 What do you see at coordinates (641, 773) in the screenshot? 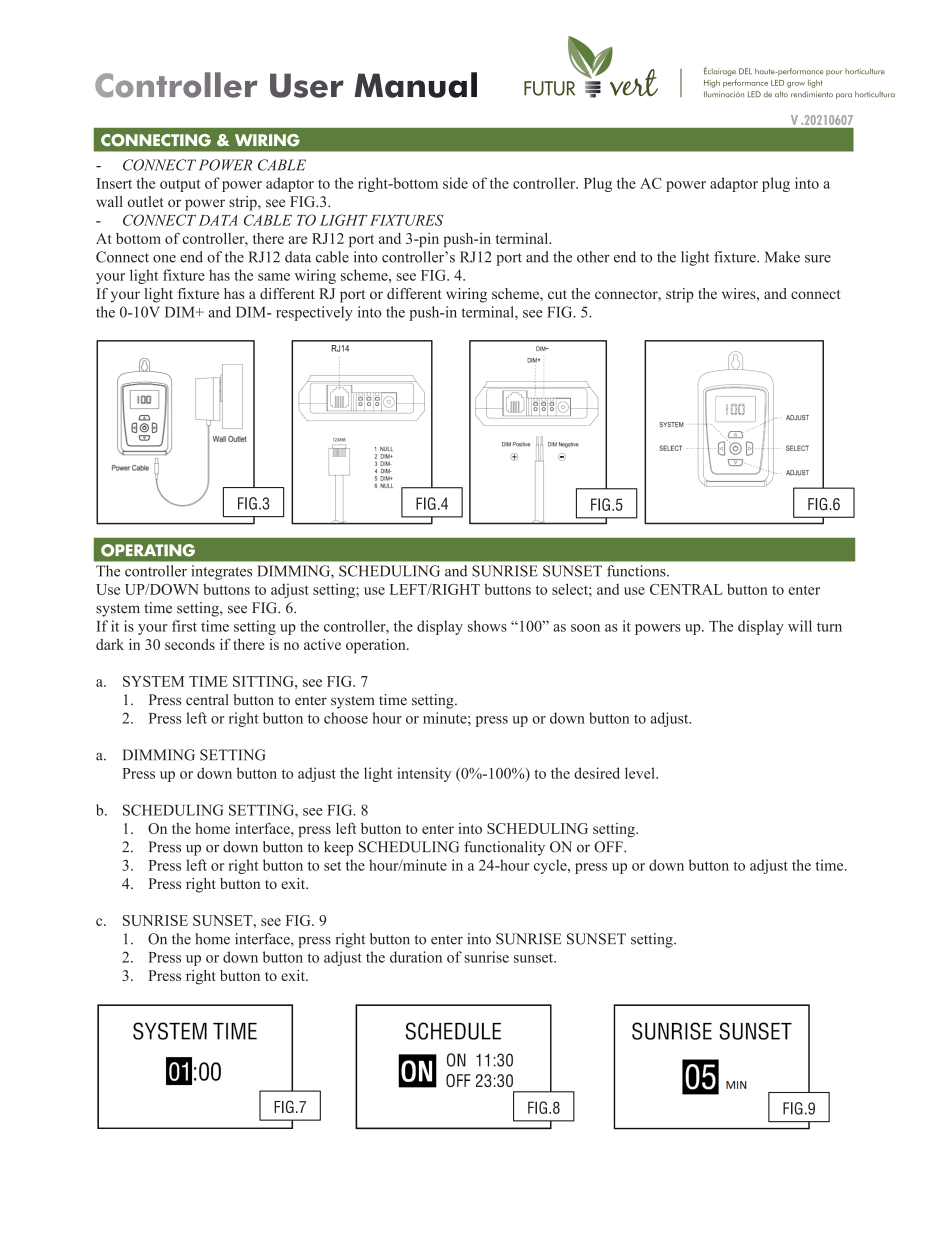
I see `level` at bounding box center [641, 773].
